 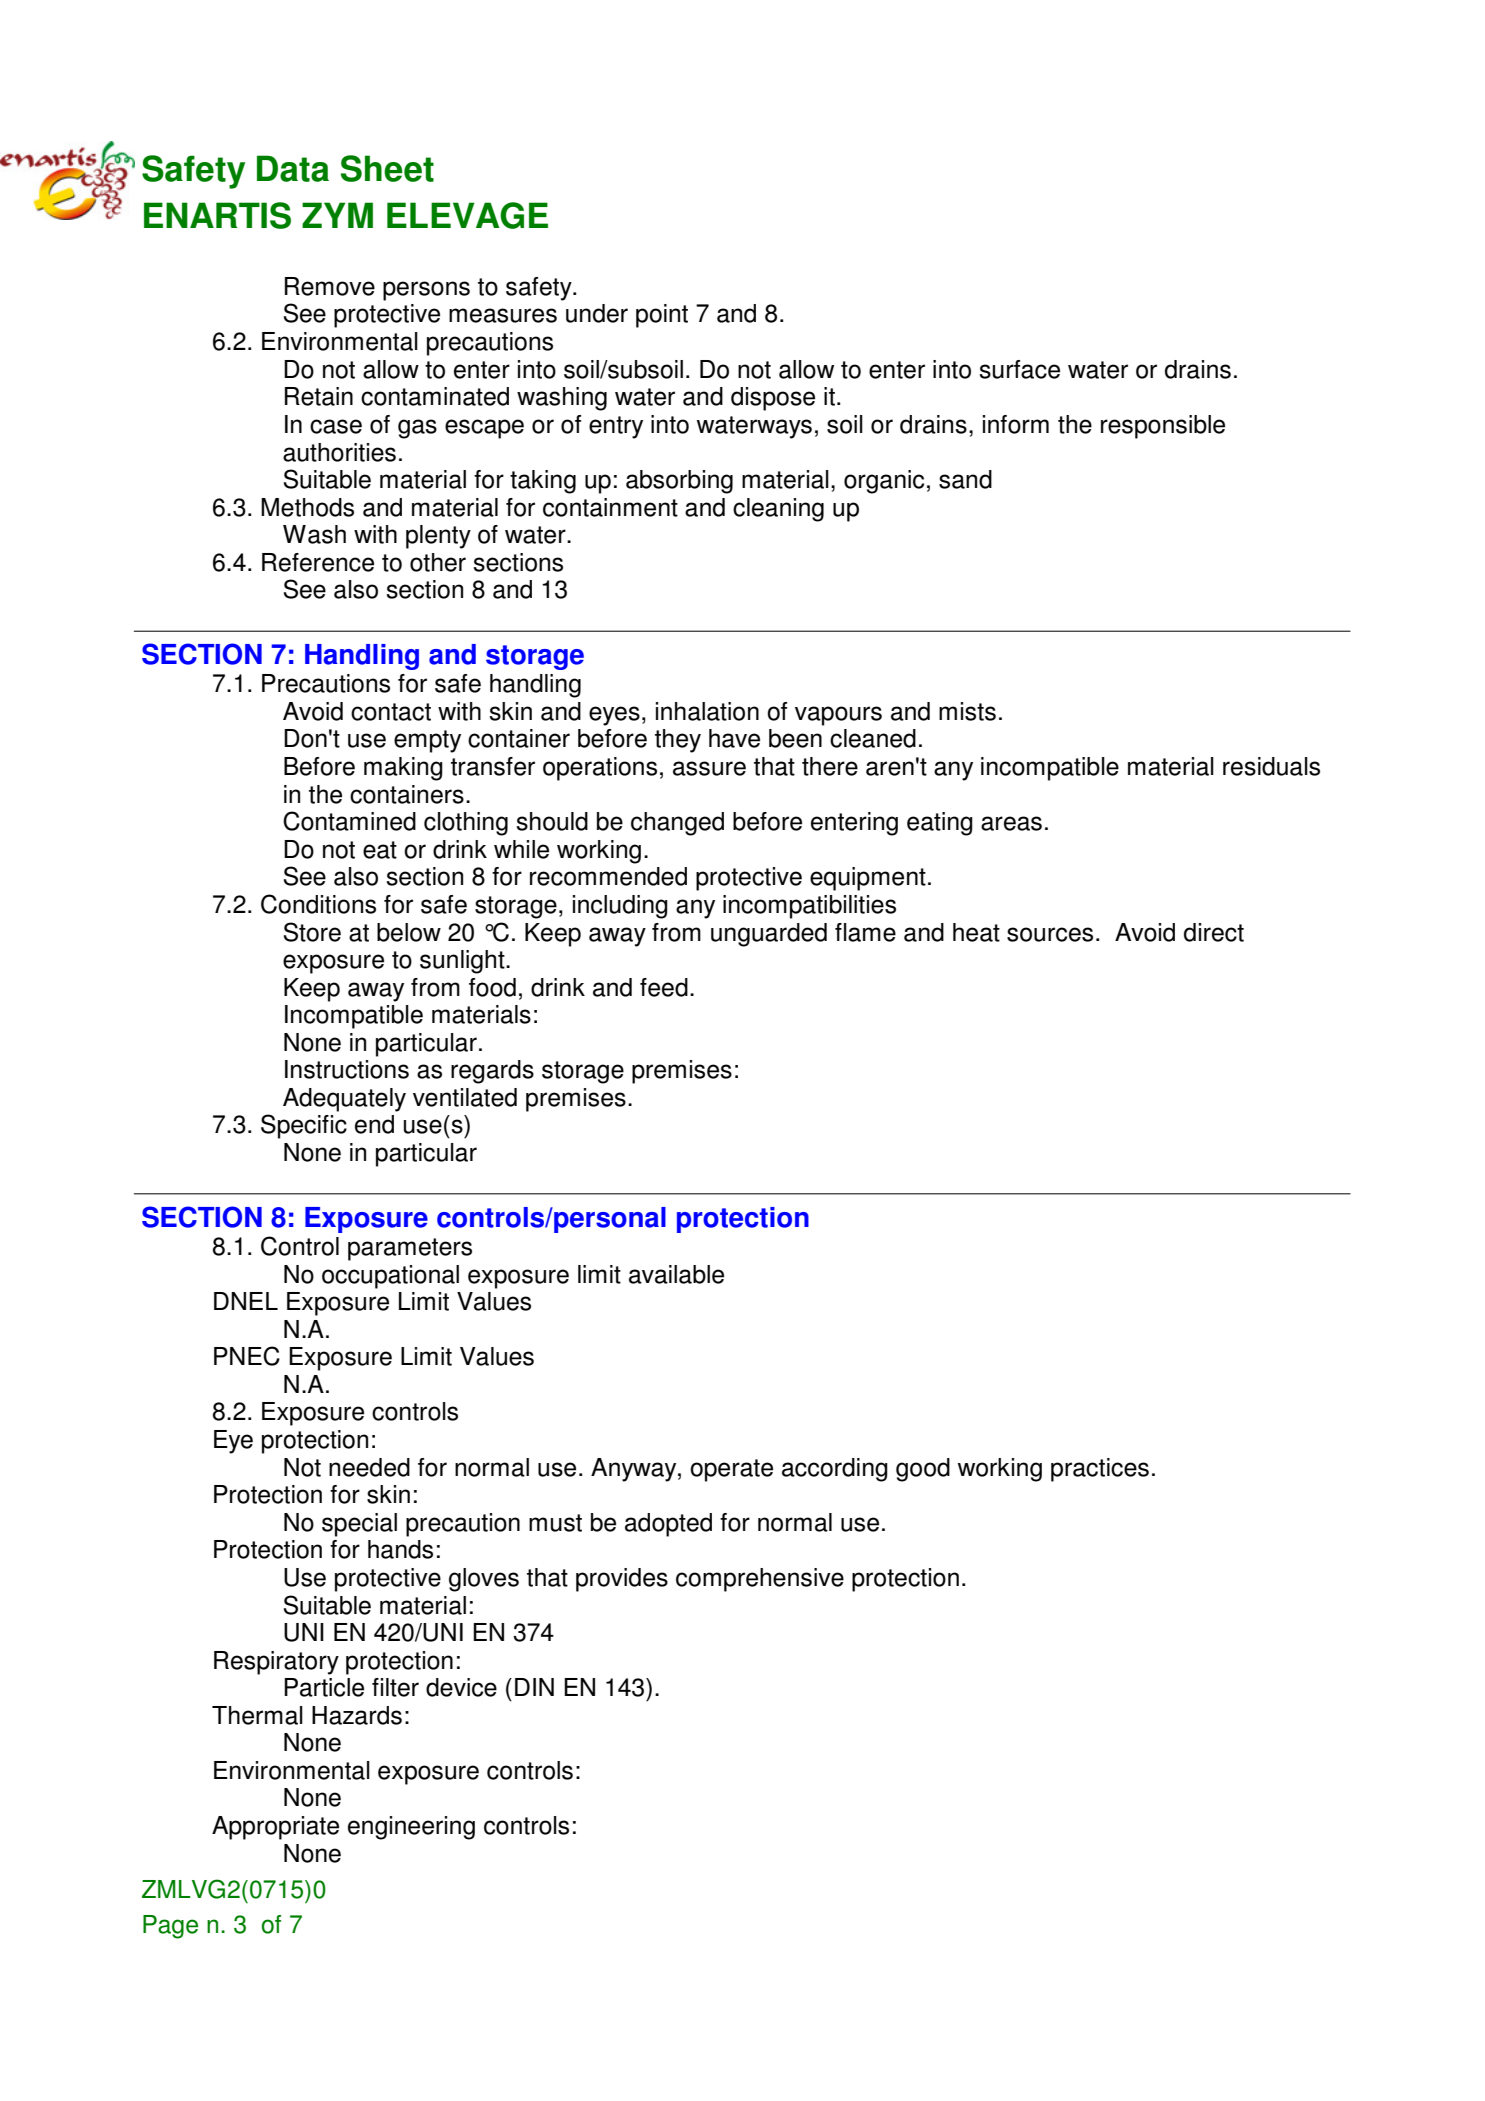 I want to click on Data, so click(x=293, y=168).
